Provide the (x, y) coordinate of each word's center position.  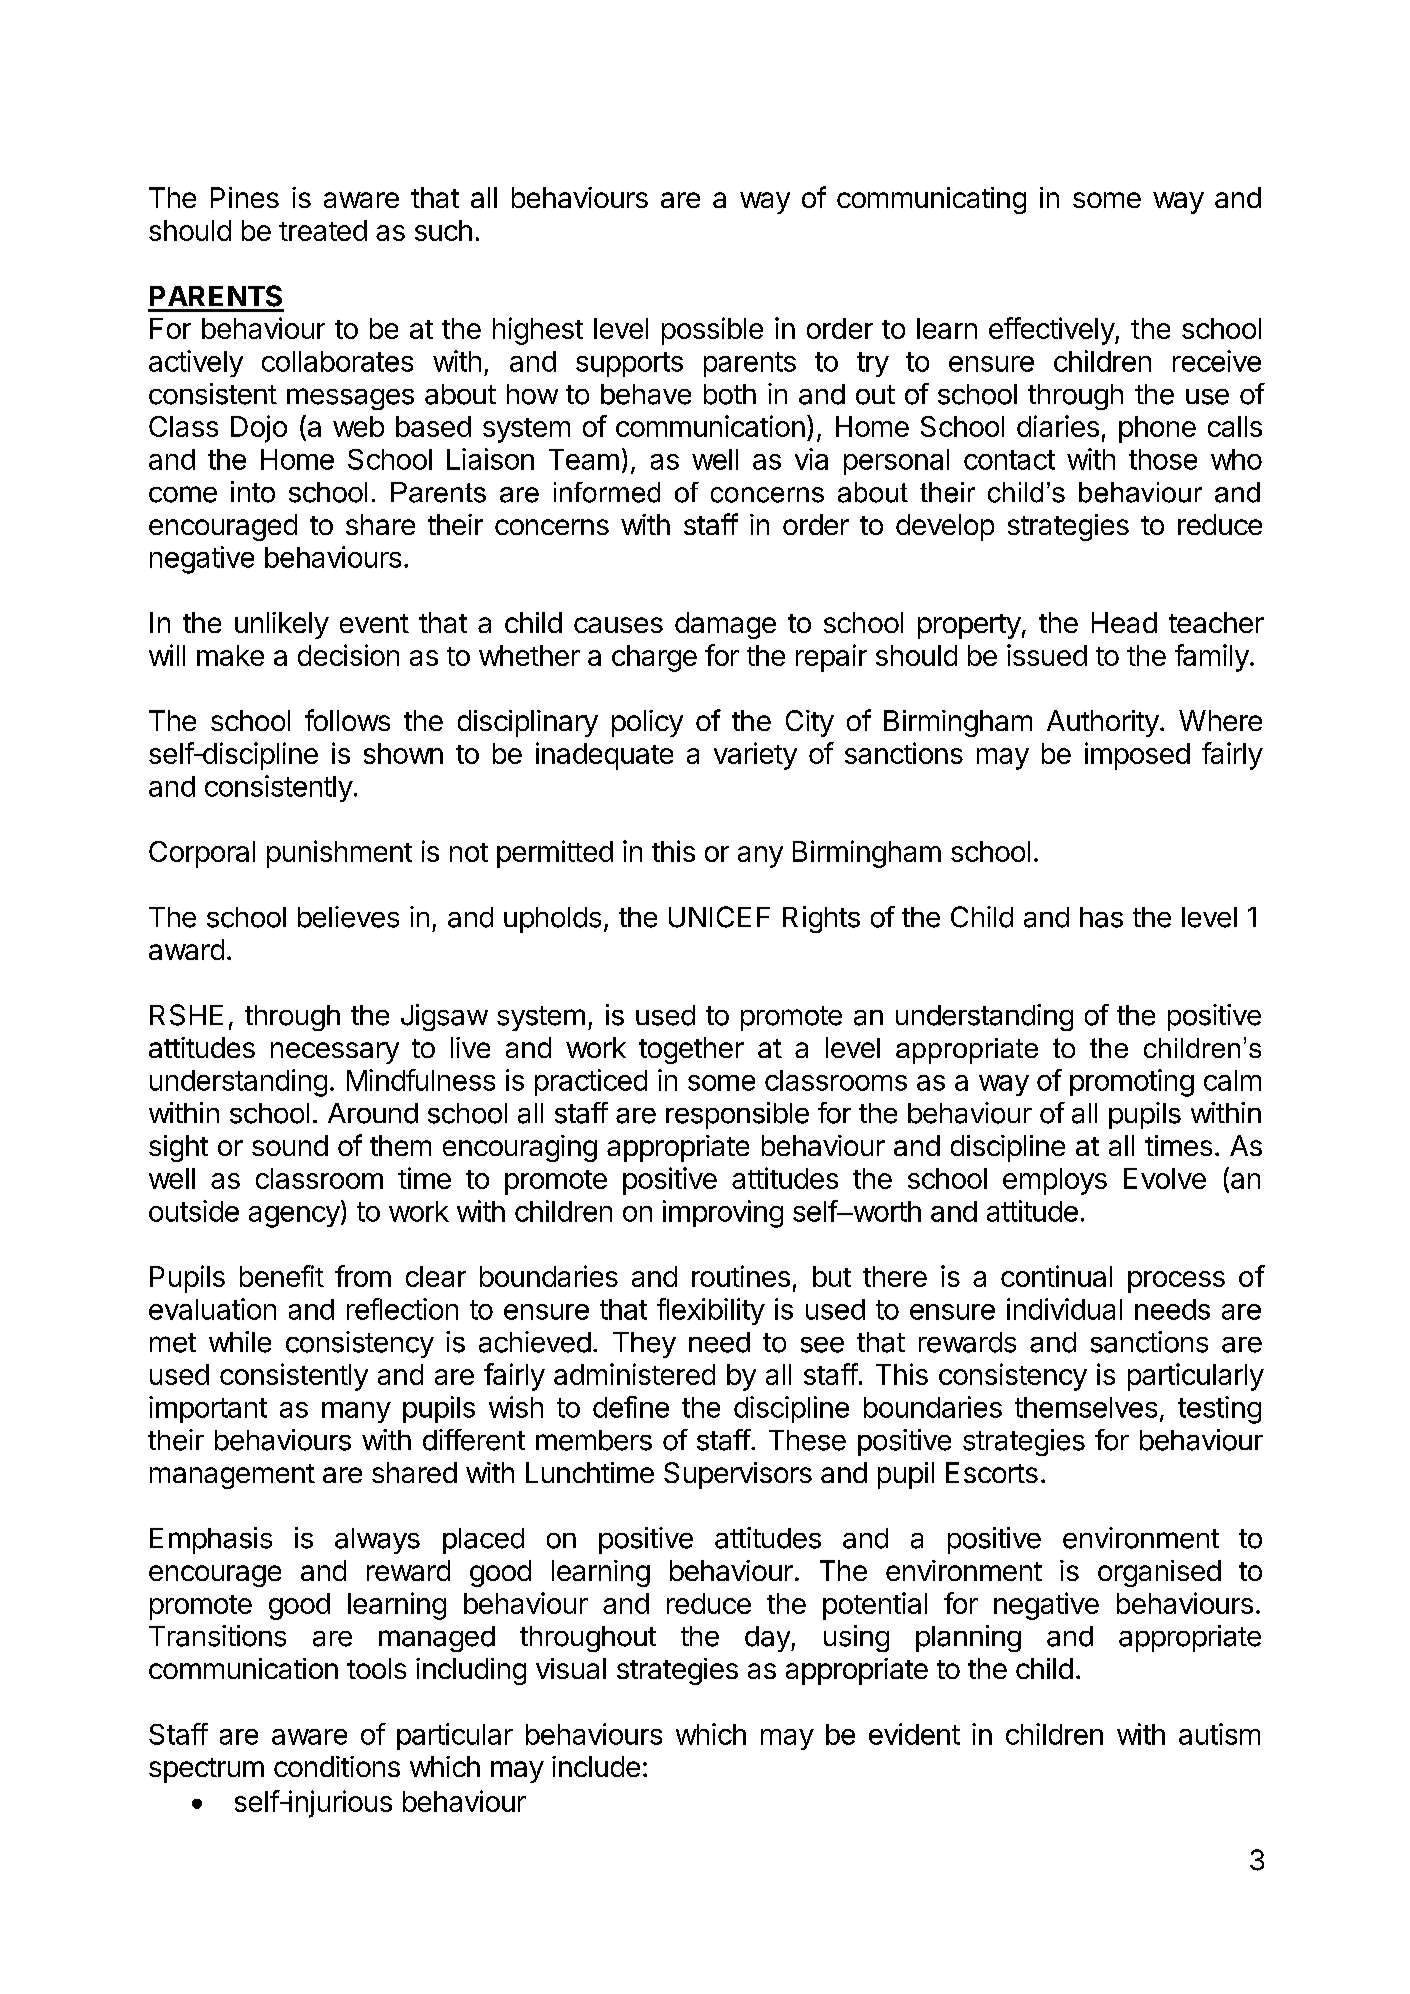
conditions (337, 1766)
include (596, 1766)
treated (323, 230)
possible (712, 331)
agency (294, 1217)
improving (723, 1214)
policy (647, 723)
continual (1056, 1276)
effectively (1052, 331)
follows (347, 720)
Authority (1103, 723)
